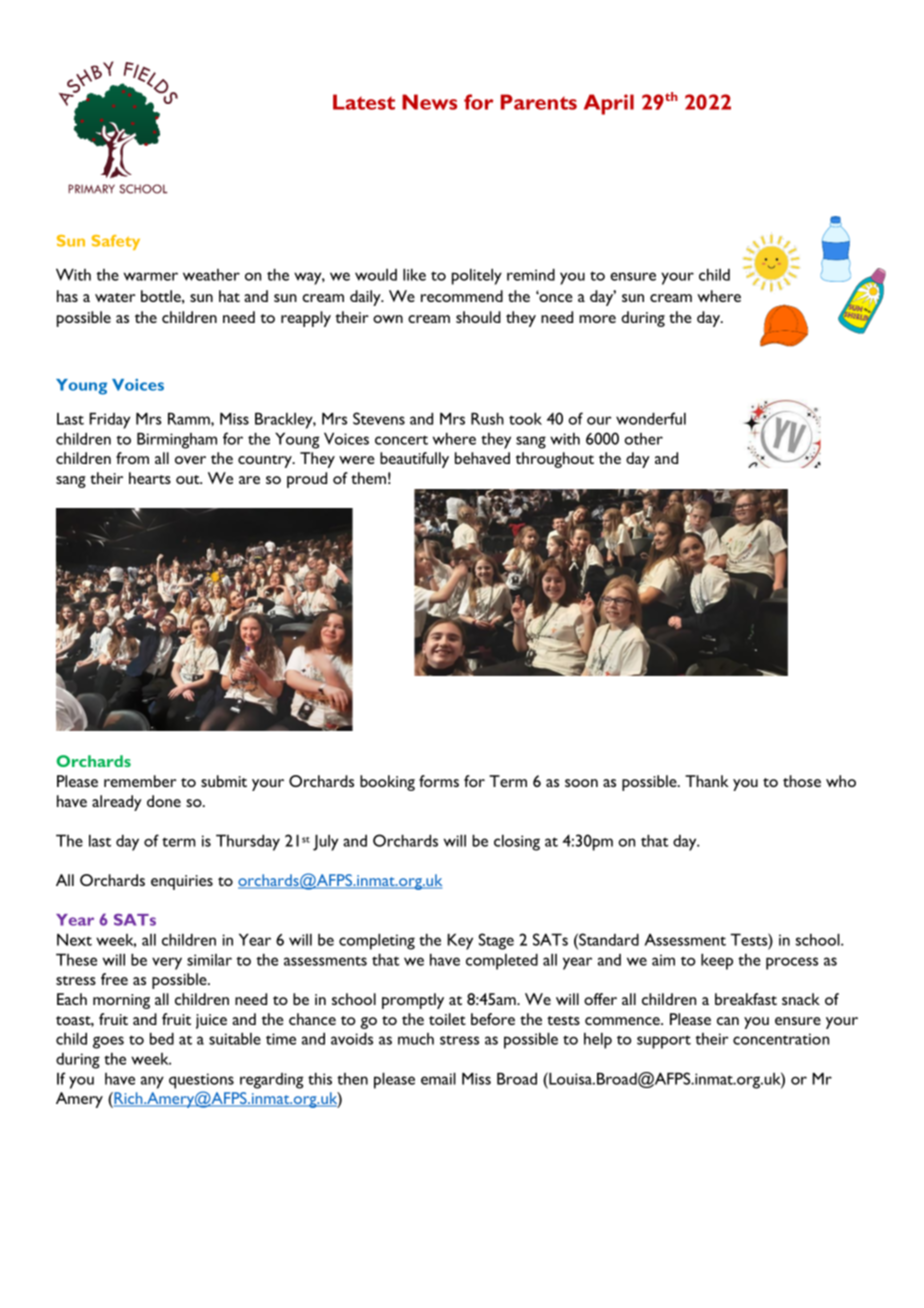 Image resolution: width=924 pixels, height=1308 pixels. What do you see at coordinates (429, 102) in the document?
I see `News` at bounding box center [429, 102].
